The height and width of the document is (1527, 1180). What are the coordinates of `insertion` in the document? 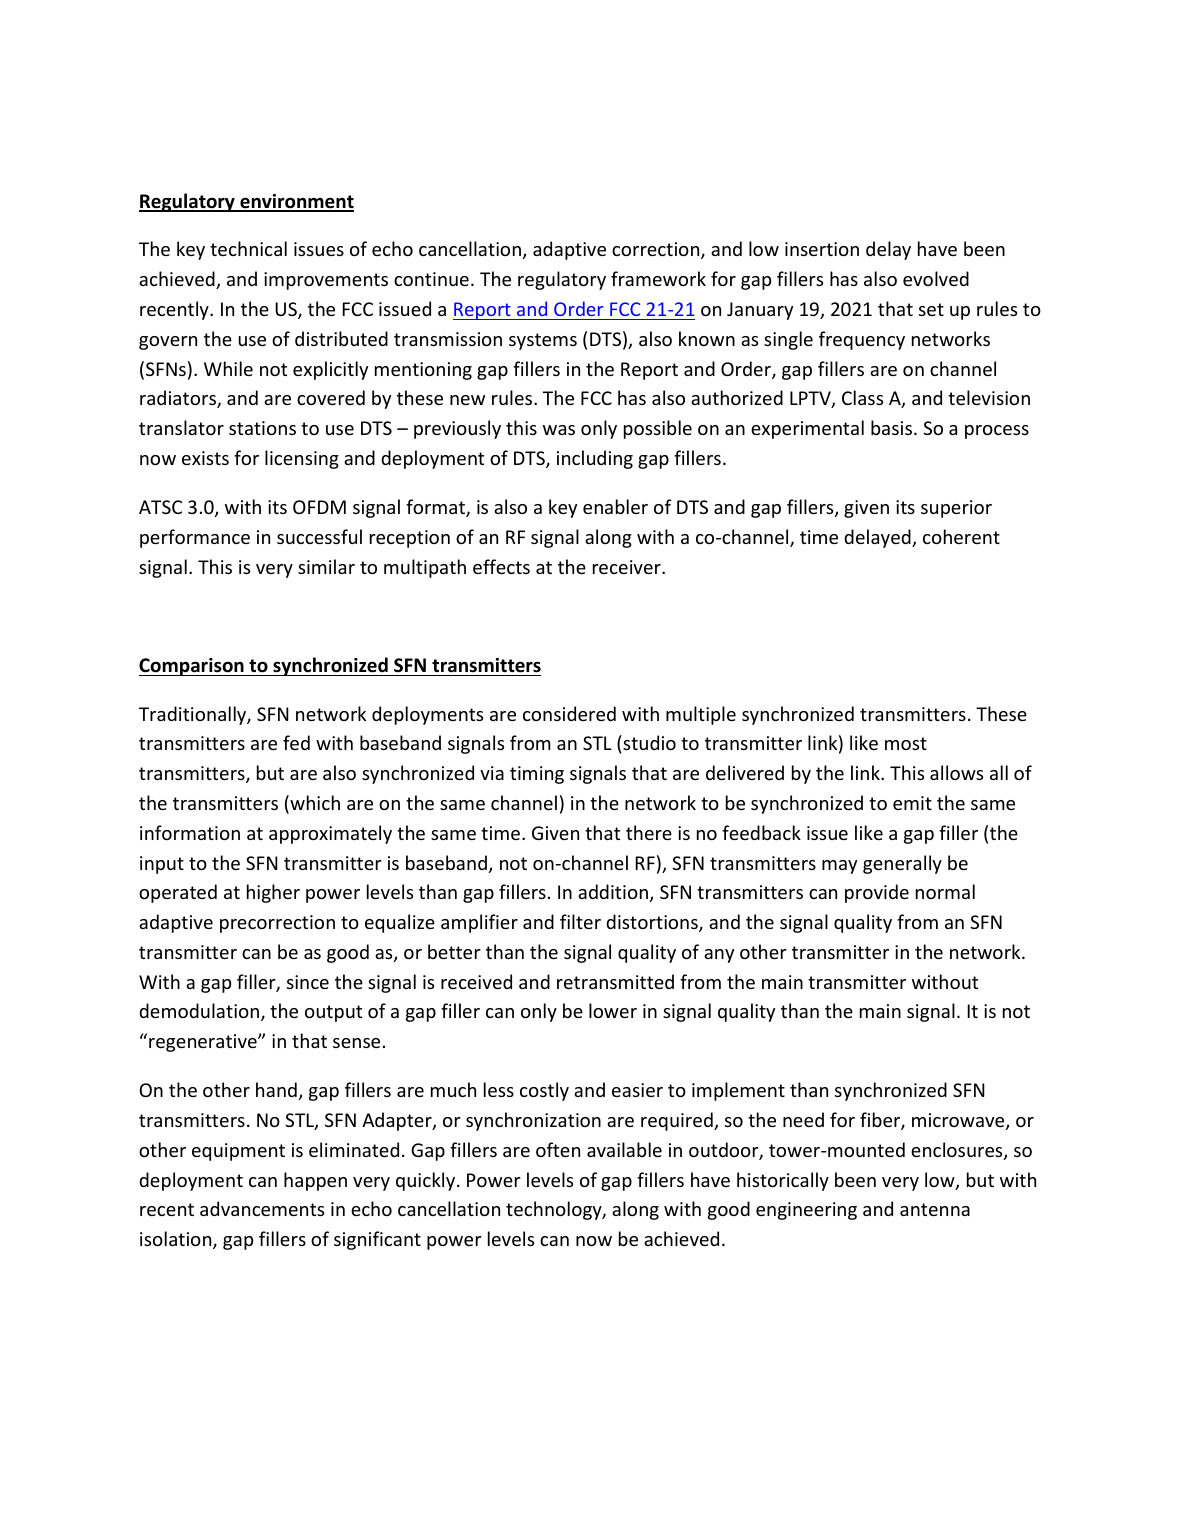 It's located at (822, 249).
